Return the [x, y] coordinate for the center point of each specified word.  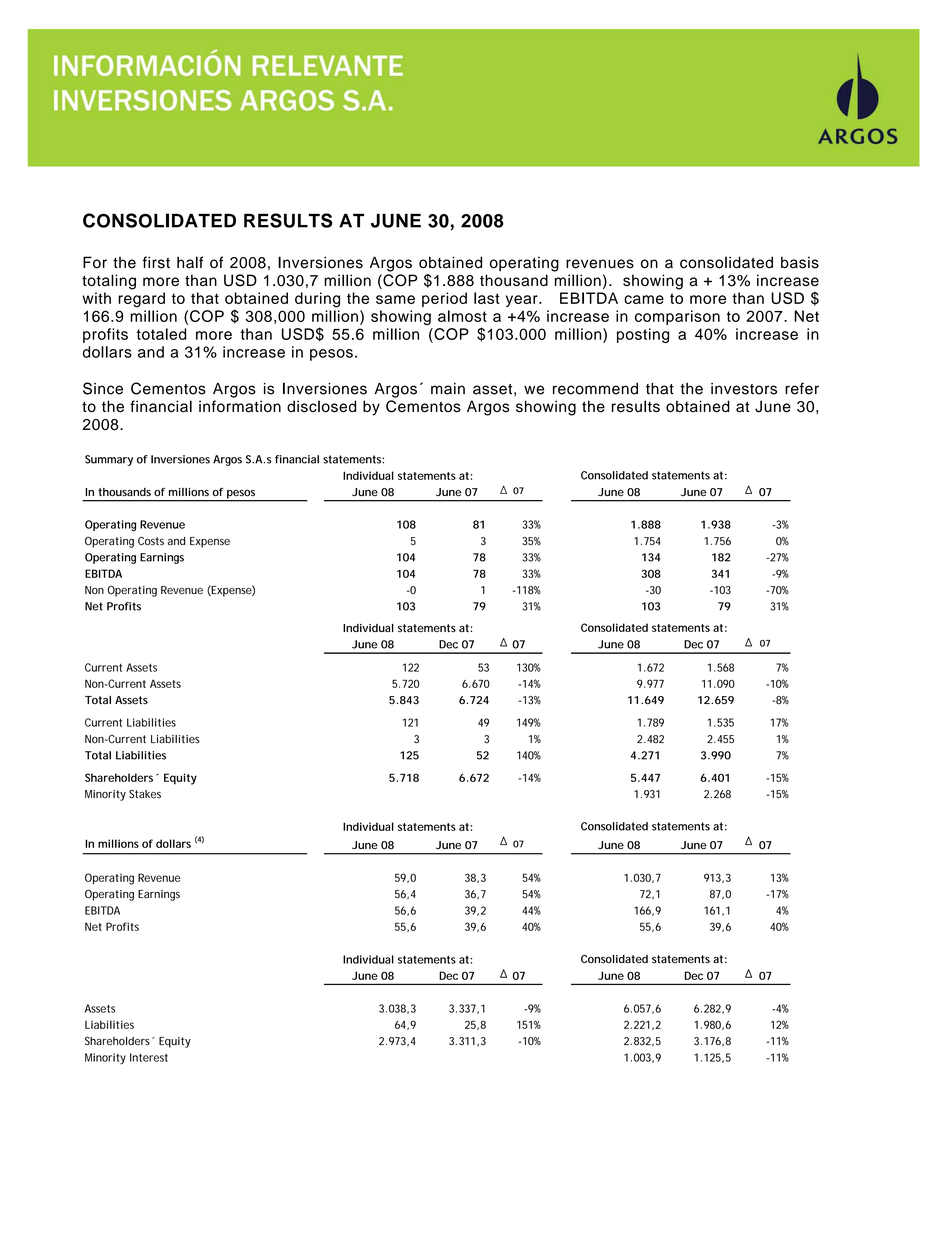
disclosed [321, 406]
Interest [149, 1057]
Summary [109, 460]
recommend [595, 389]
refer [802, 388]
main [448, 389]
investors [744, 389]
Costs [151, 541]
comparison [677, 317]
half [190, 262]
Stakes [145, 794]
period [444, 299]
